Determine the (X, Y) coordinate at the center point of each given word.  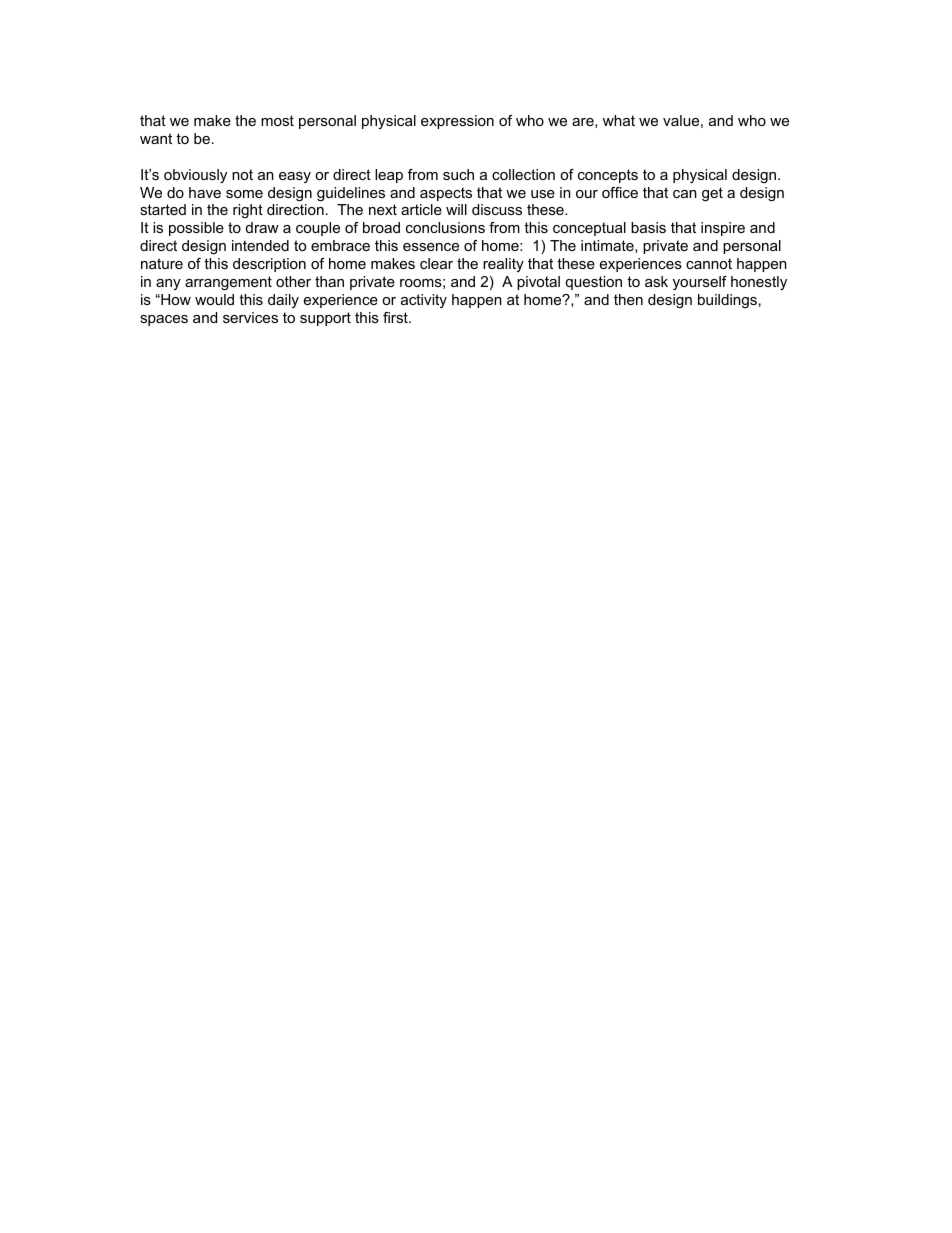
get (712, 194)
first (396, 317)
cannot (709, 263)
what (619, 120)
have (205, 192)
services (250, 317)
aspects (446, 194)
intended (260, 245)
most (277, 120)
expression (457, 122)
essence (431, 247)
